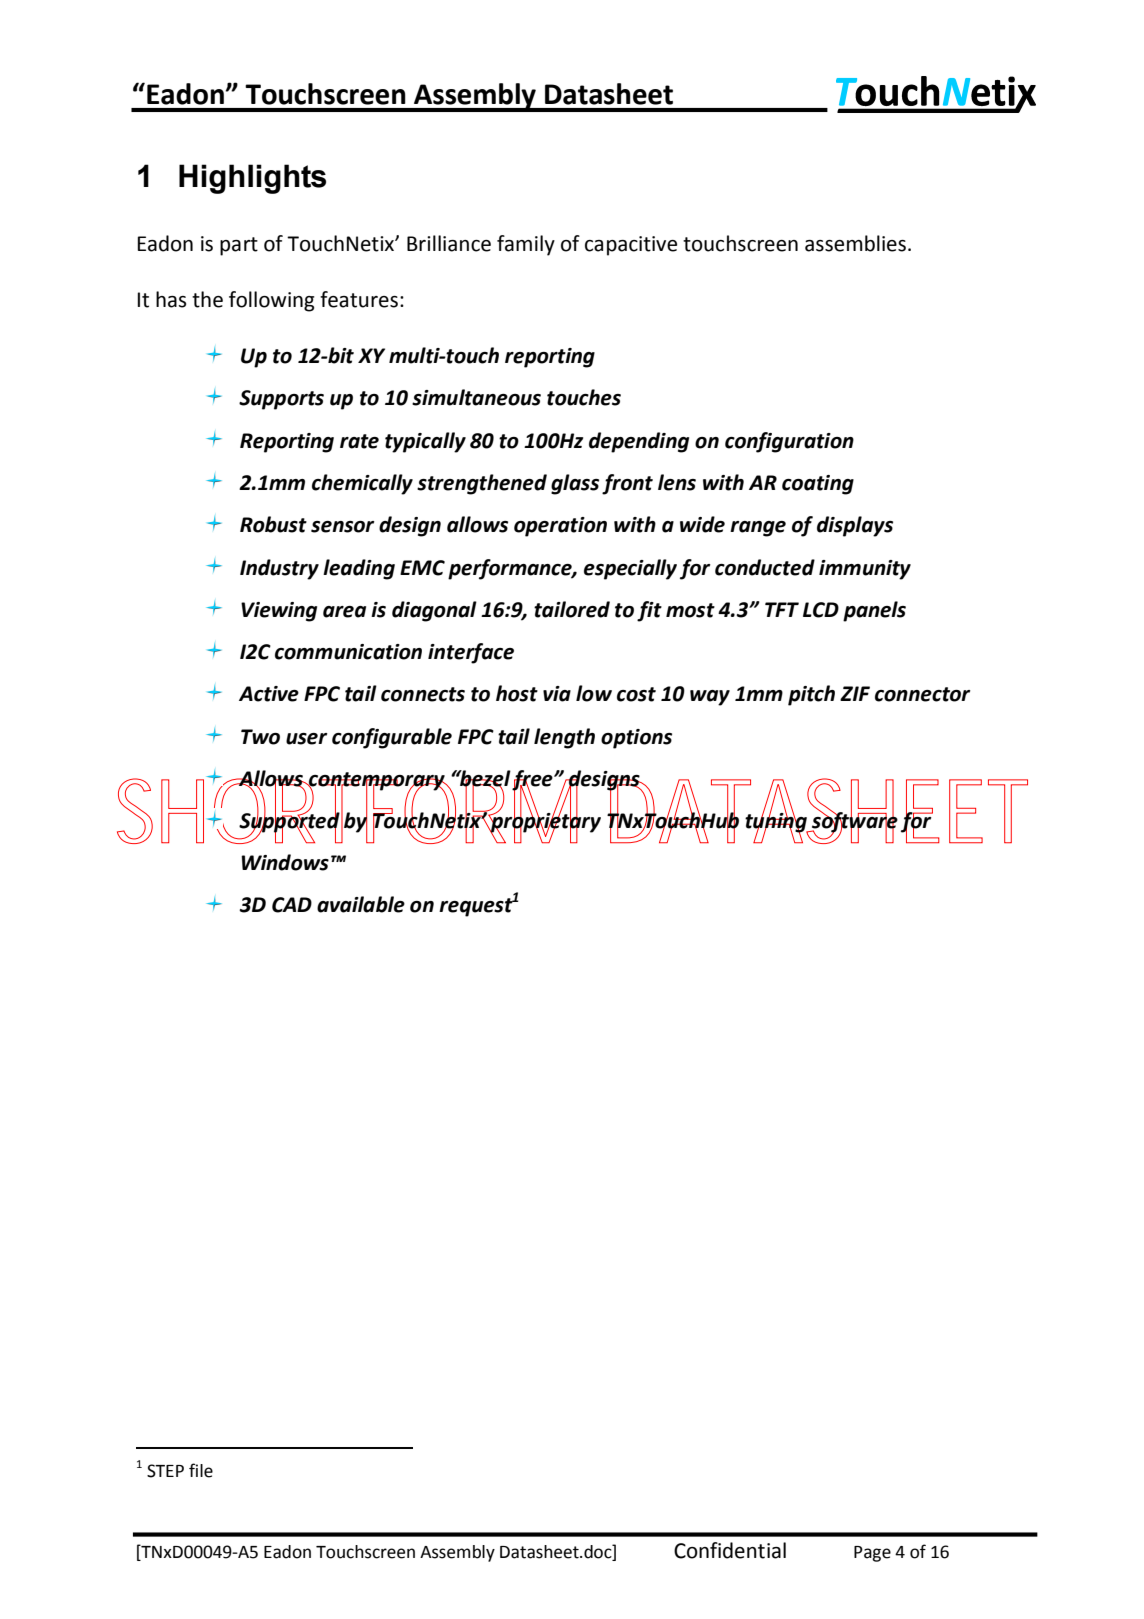 The width and height of the document is (1144, 1619). Describe the element at coordinates (854, 822) in the document. I see `software` at that location.
